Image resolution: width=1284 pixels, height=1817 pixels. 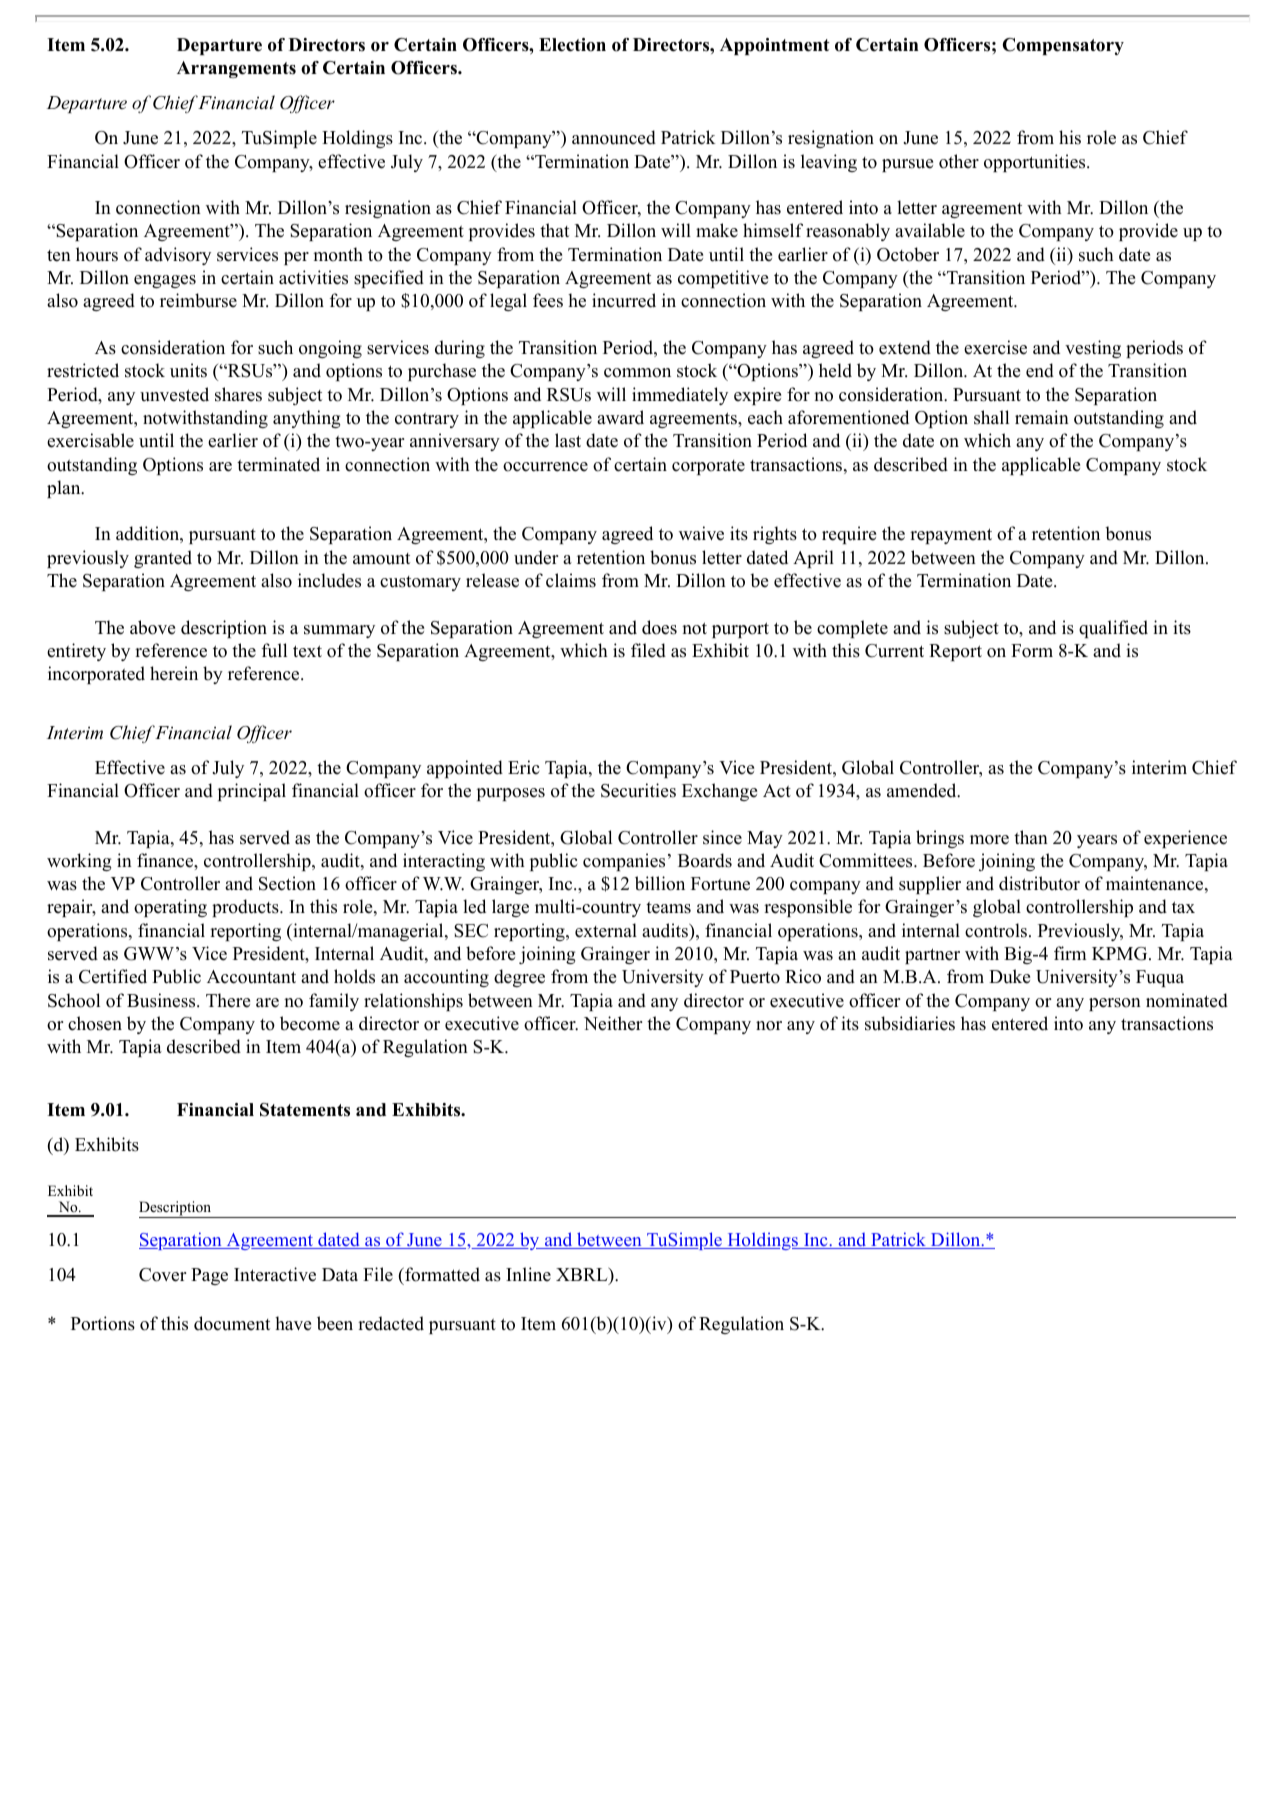 What do you see at coordinates (613, 1023) in the screenshot?
I see `Neither` at bounding box center [613, 1023].
